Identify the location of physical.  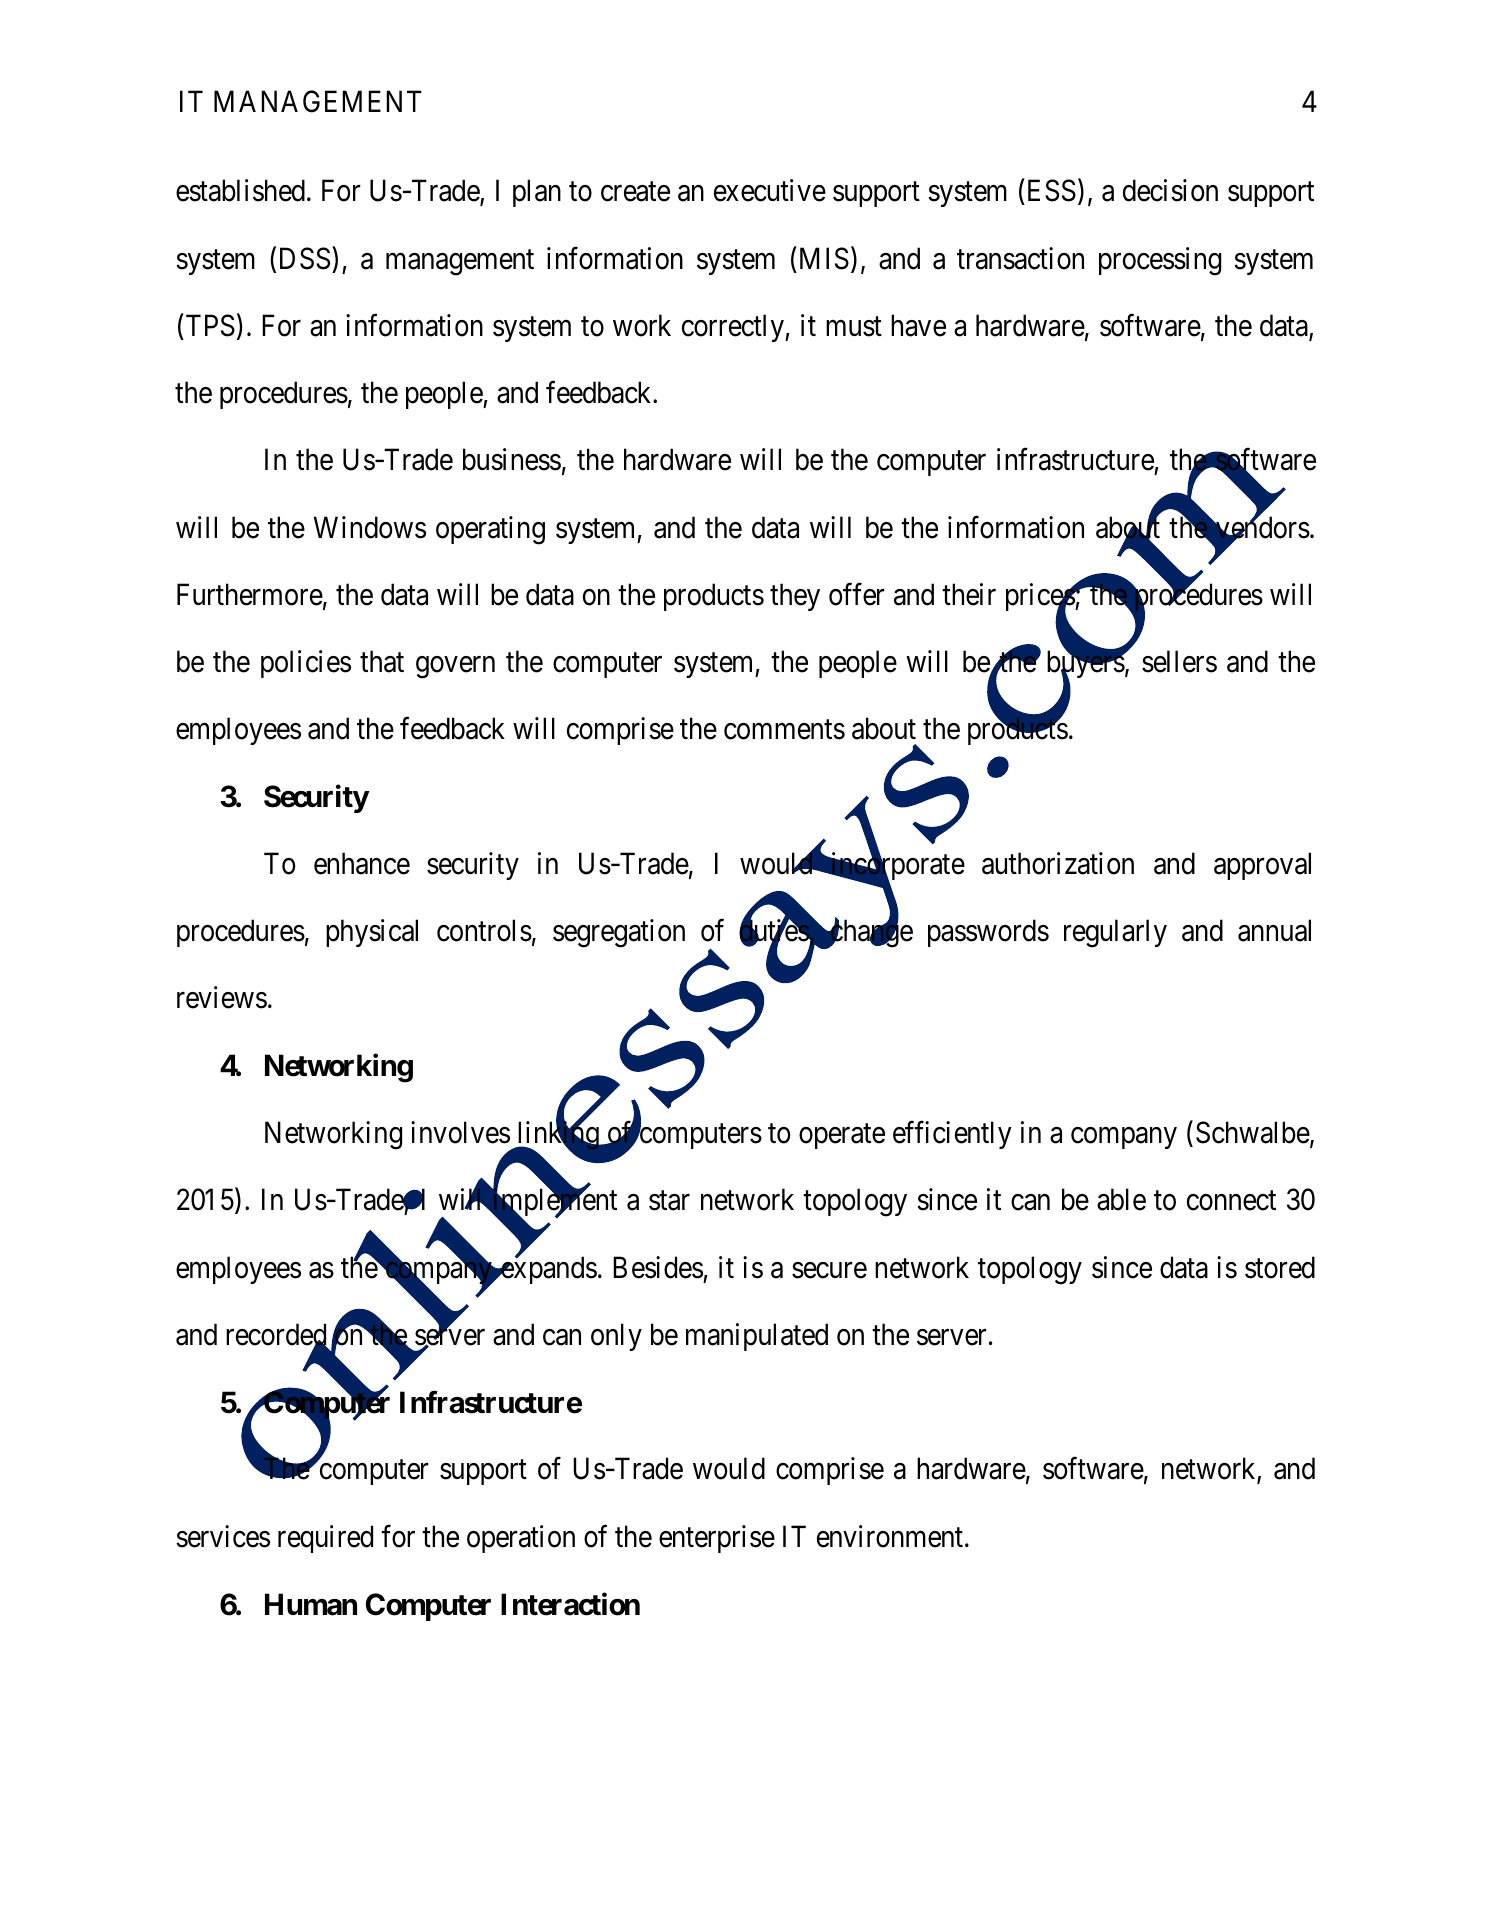
(372, 933).
